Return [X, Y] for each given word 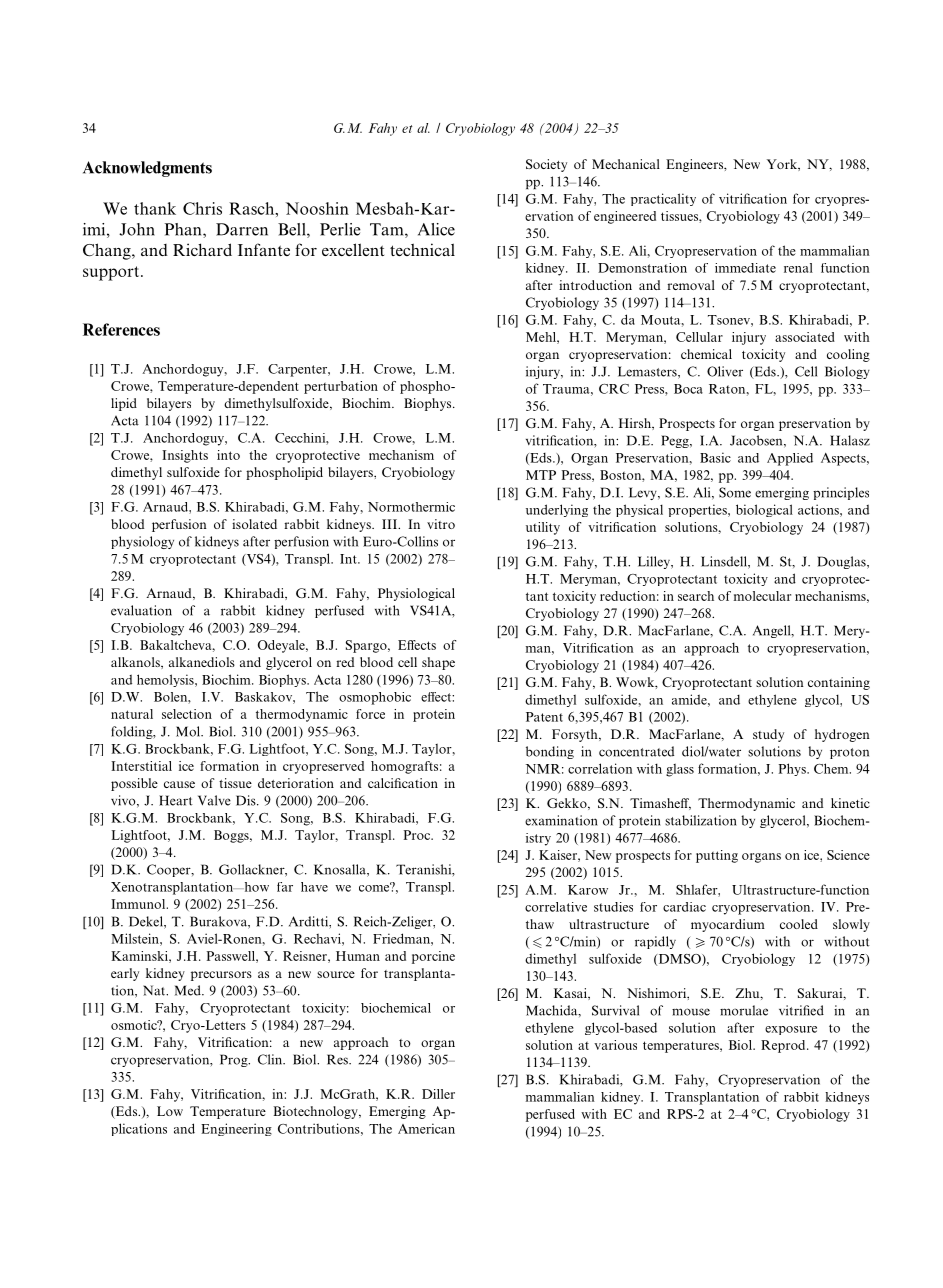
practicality [663, 199]
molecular [762, 596]
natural [132, 714]
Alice [436, 229]
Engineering [236, 1129]
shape [438, 663]
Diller [438, 1094]
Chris [202, 208]
